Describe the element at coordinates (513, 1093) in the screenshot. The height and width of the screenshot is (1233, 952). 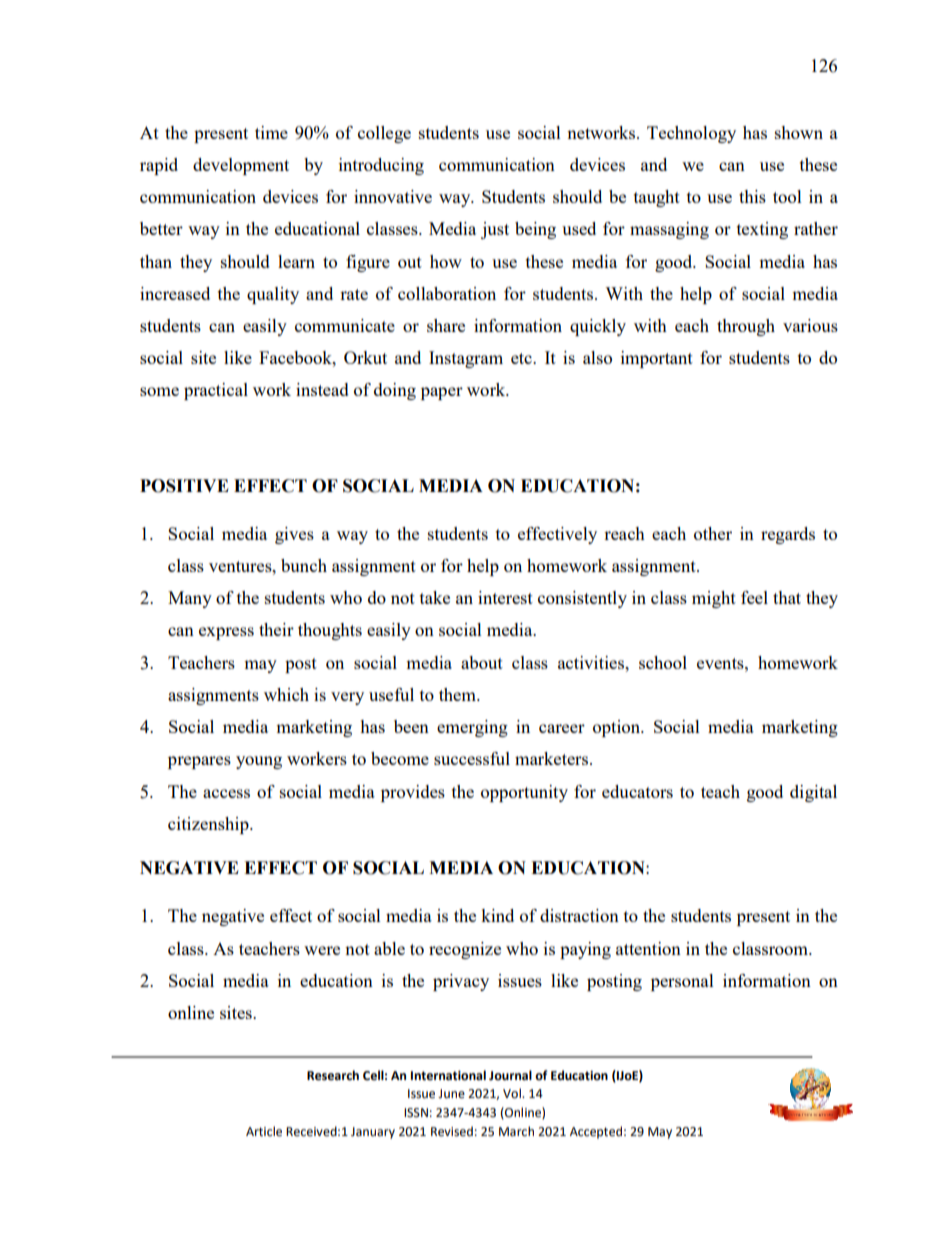
I see `Vol` at that location.
